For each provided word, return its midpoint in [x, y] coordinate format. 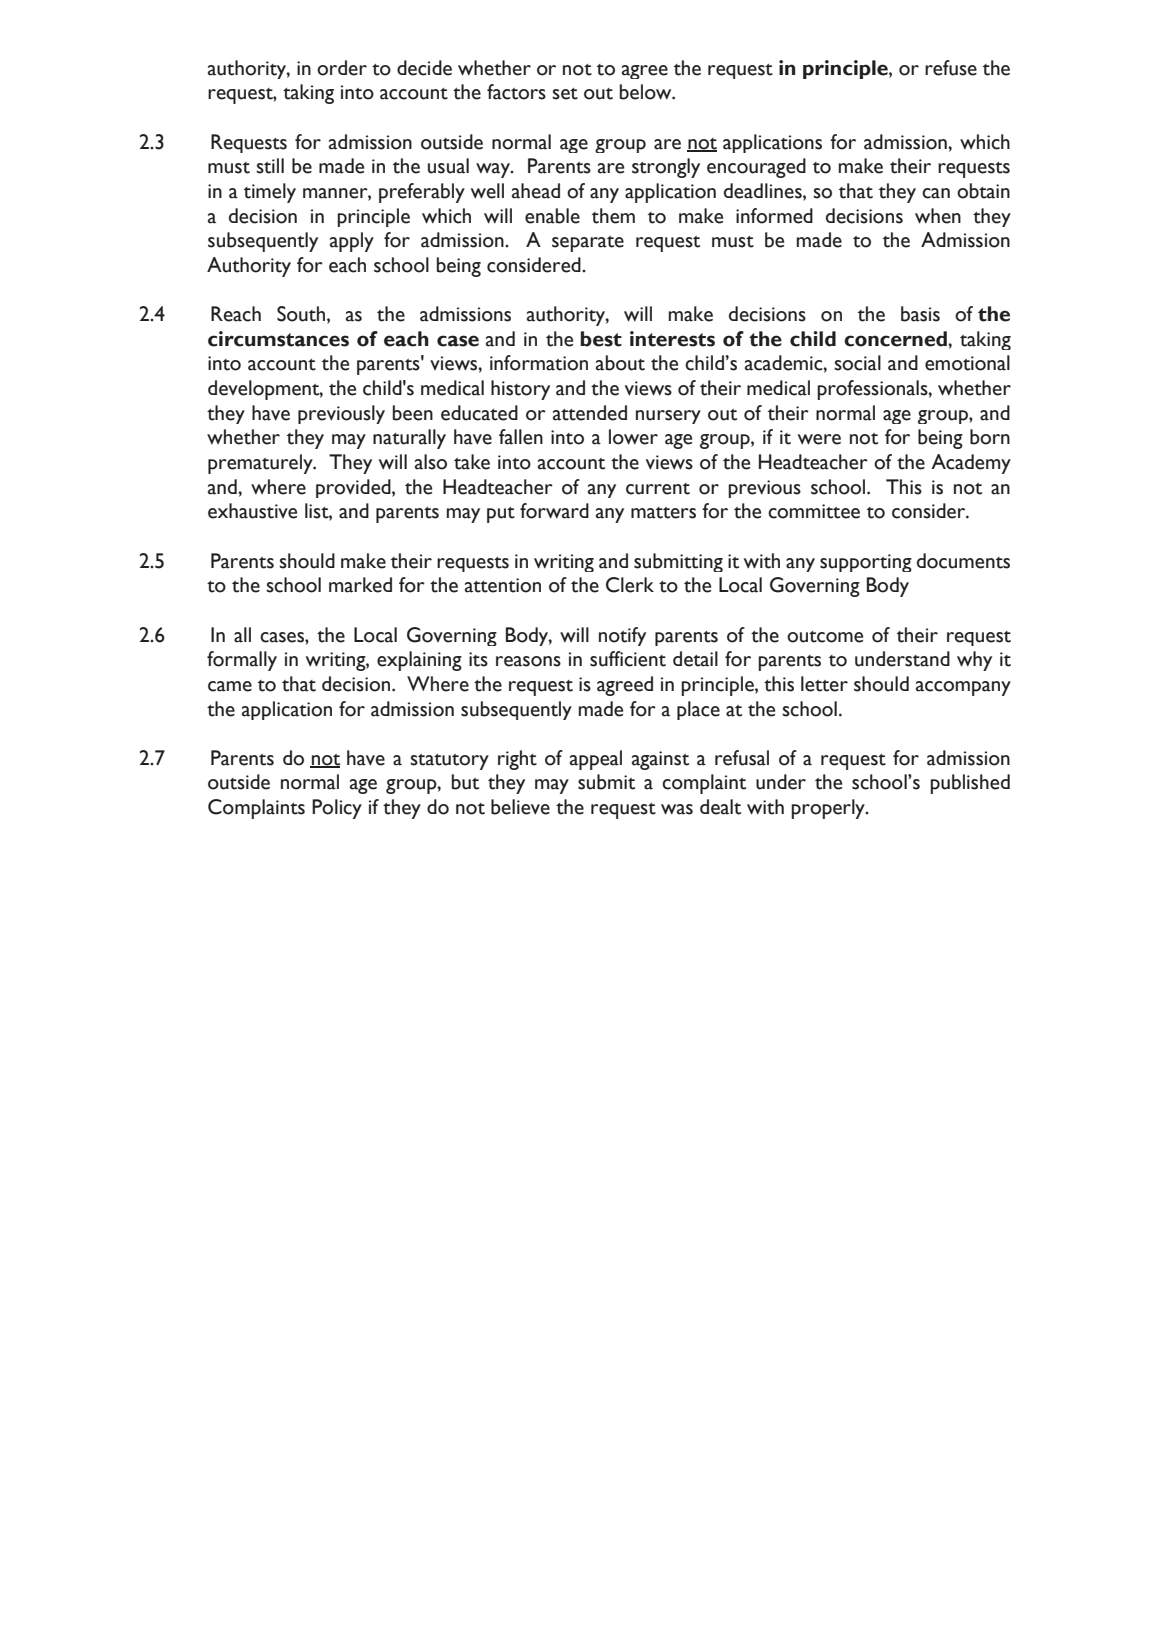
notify [622, 636]
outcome [825, 637]
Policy [337, 809]
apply [352, 242]
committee [814, 511]
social [857, 363]
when [938, 216]
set [565, 94]
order [342, 68]
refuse [951, 68]
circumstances [278, 339]
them [613, 216]
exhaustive [252, 511]
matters [663, 513]
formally [242, 661]
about [620, 363]
